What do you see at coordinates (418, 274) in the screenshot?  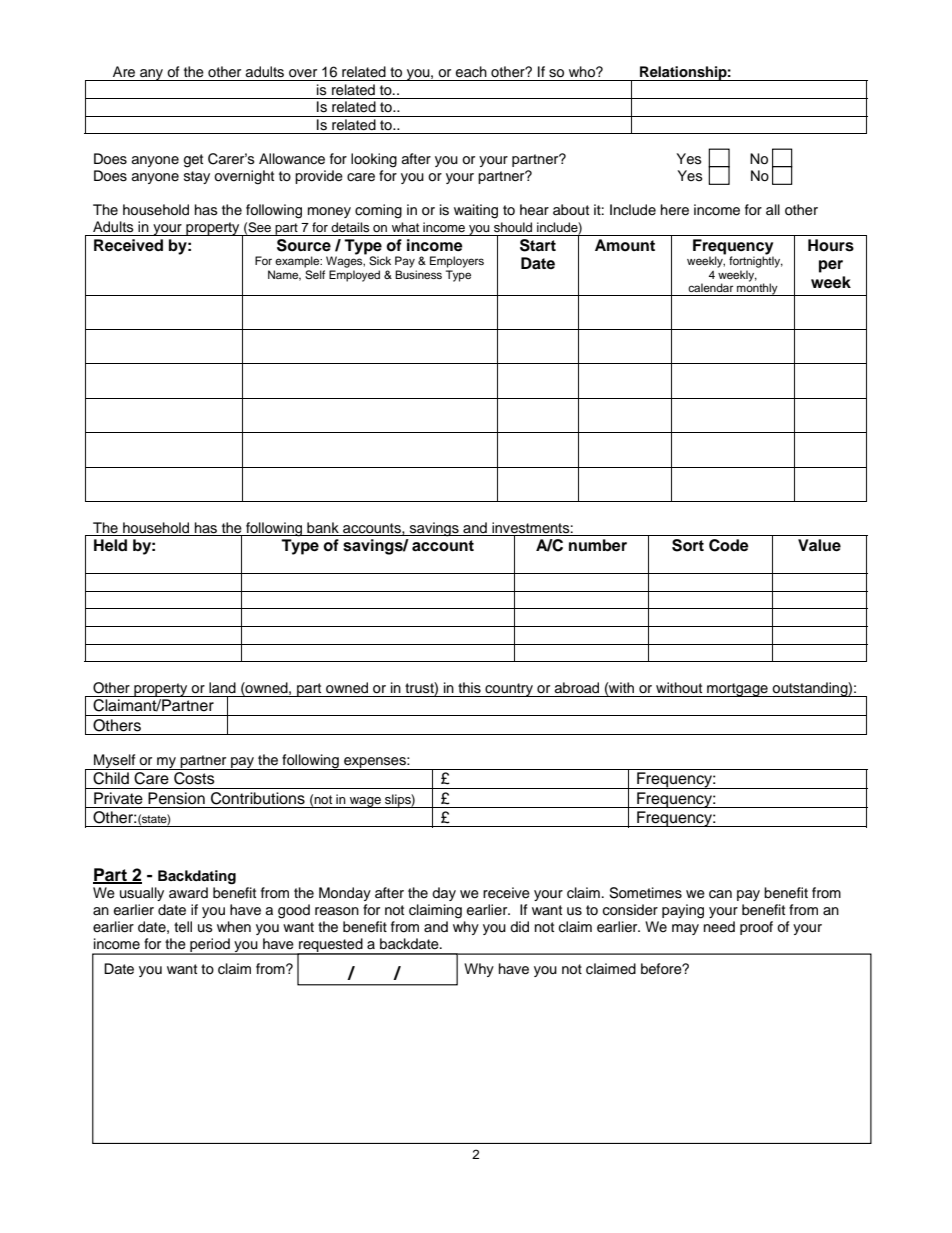 I see `Business` at bounding box center [418, 274].
